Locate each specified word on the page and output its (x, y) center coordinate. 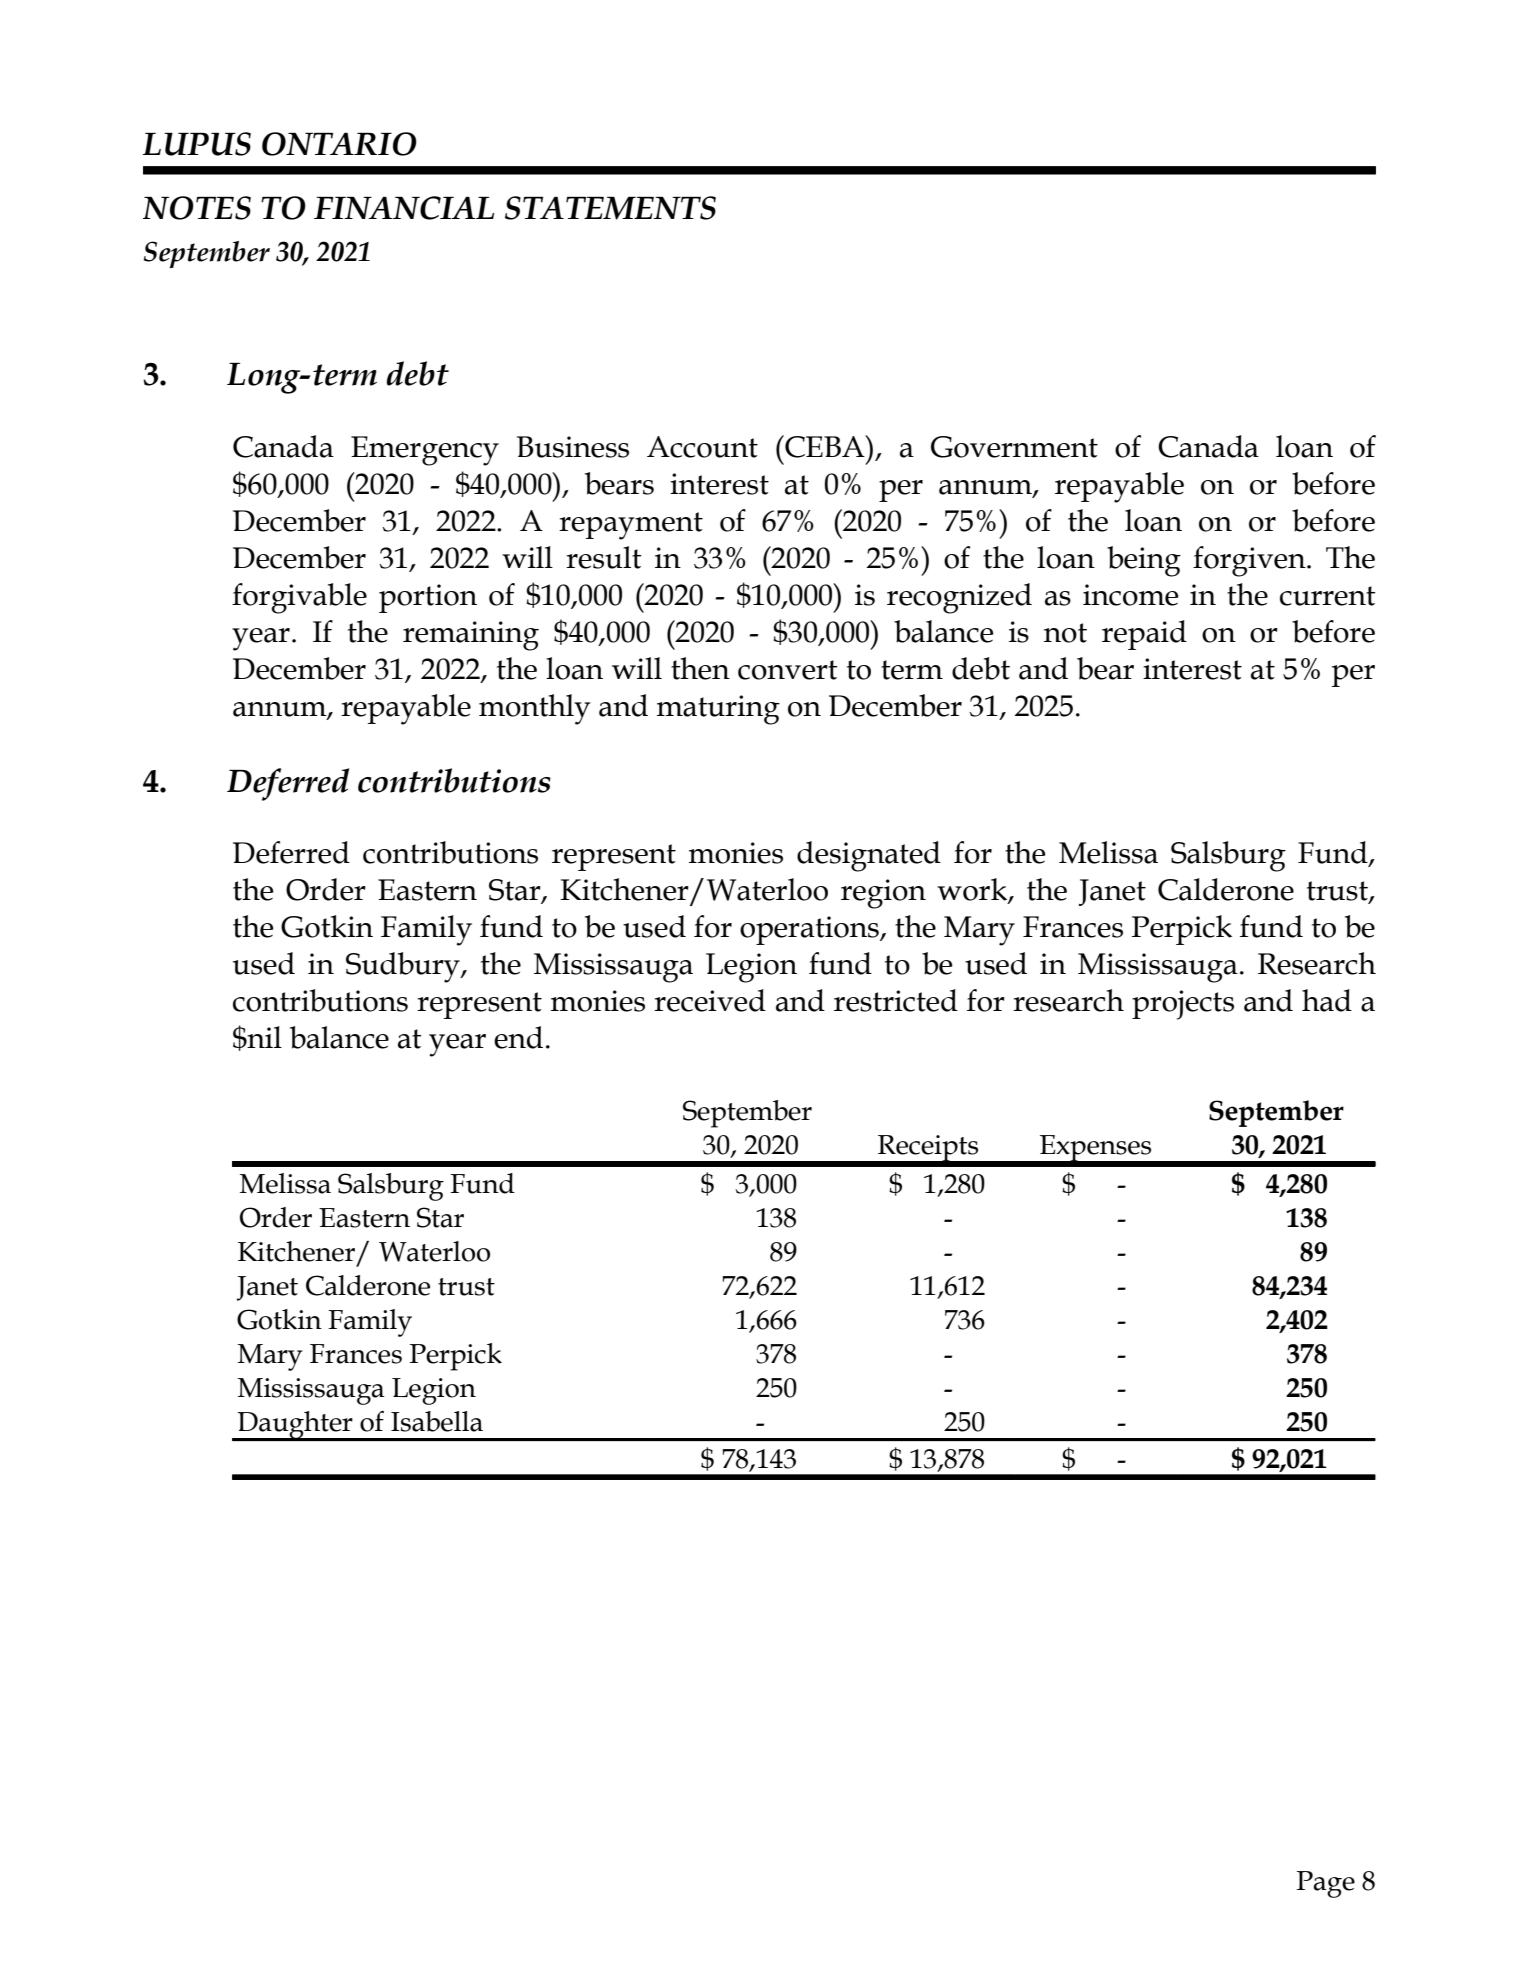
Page (1326, 1884)
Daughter (295, 1426)
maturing (718, 710)
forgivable (299, 598)
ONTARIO (339, 144)
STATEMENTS (610, 208)
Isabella (437, 1421)
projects (1183, 1005)
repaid (1144, 635)
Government (1014, 447)
